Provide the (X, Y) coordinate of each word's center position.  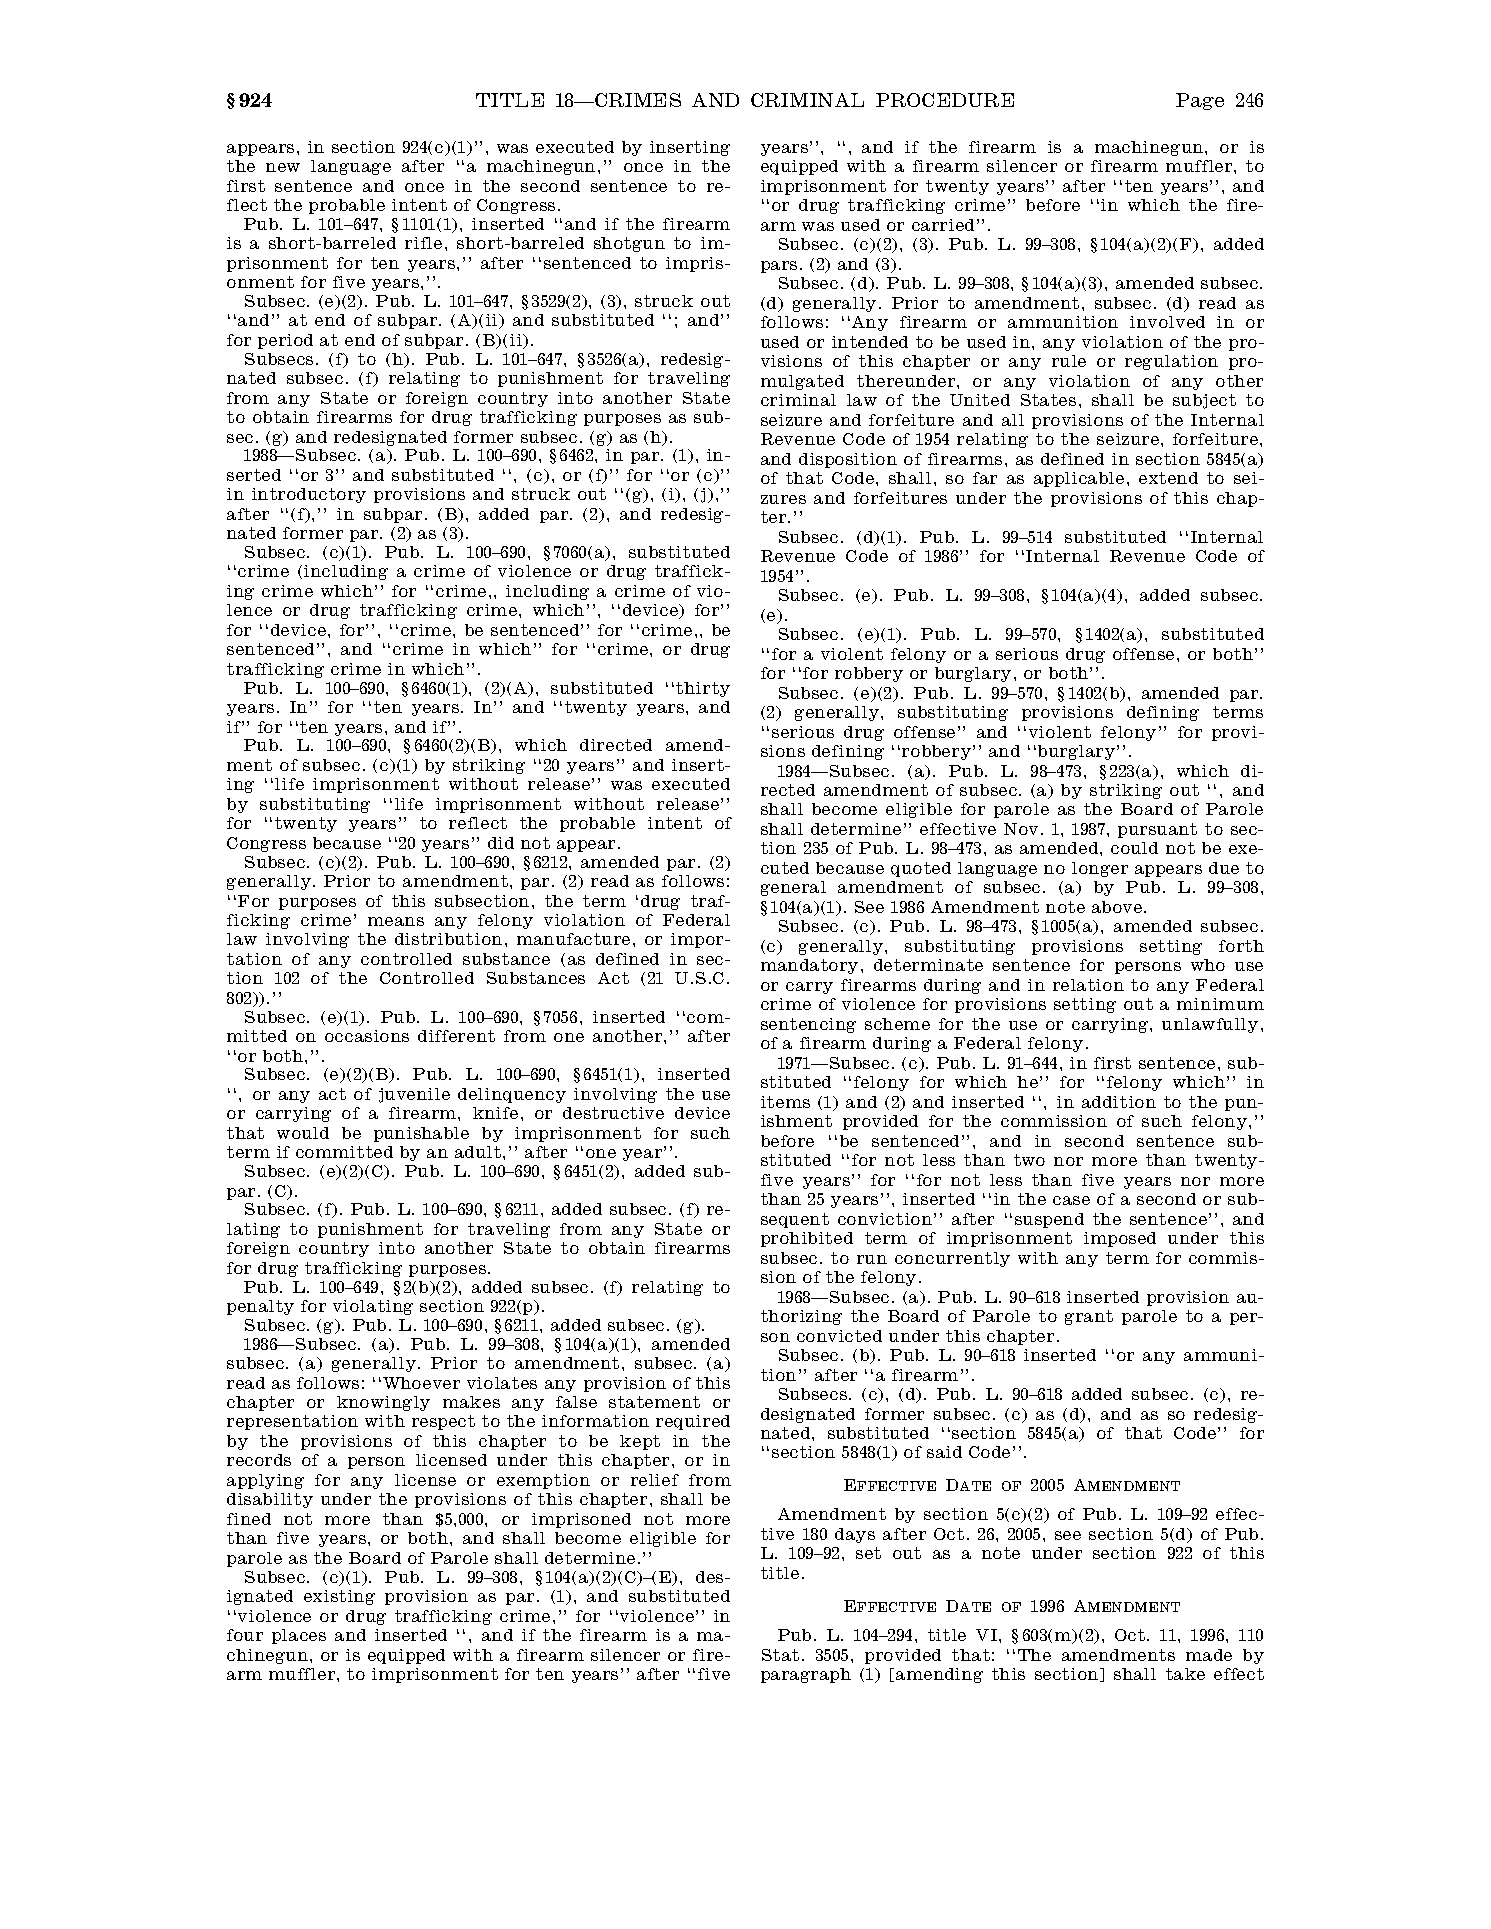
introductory (309, 495)
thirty (703, 689)
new (283, 167)
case (1071, 1200)
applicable (1079, 479)
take (1185, 1674)
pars (779, 267)
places (299, 1636)
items (785, 1102)
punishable (421, 1134)
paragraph (806, 1675)
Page (1200, 101)
